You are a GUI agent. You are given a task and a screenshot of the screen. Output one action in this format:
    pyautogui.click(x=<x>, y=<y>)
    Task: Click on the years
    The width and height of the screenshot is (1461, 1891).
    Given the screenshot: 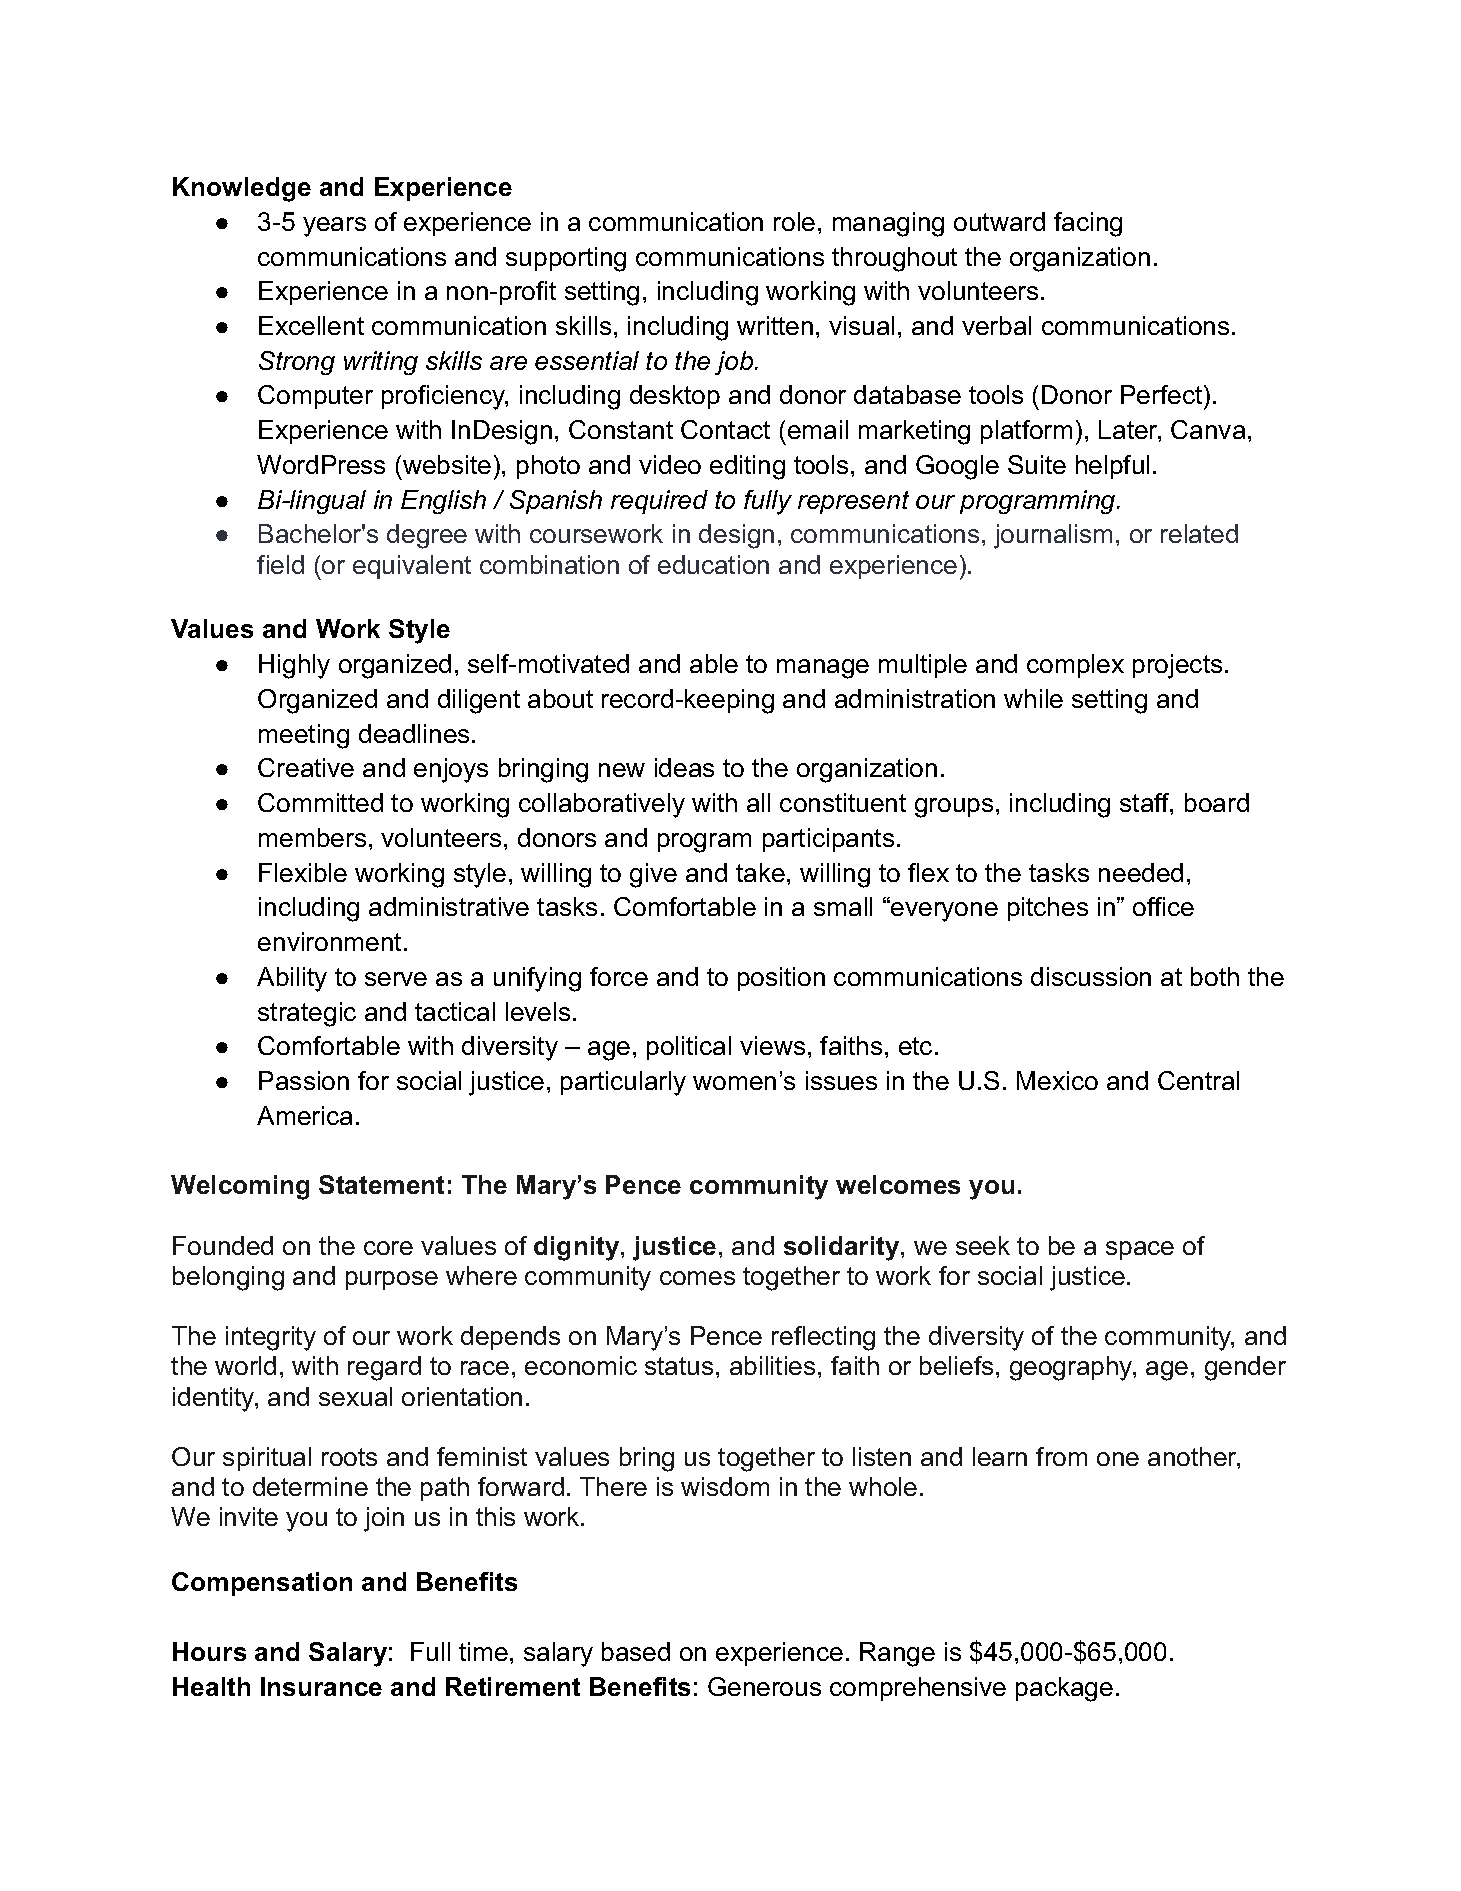 What is the action you would take?
    pyautogui.click(x=334, y=227)
